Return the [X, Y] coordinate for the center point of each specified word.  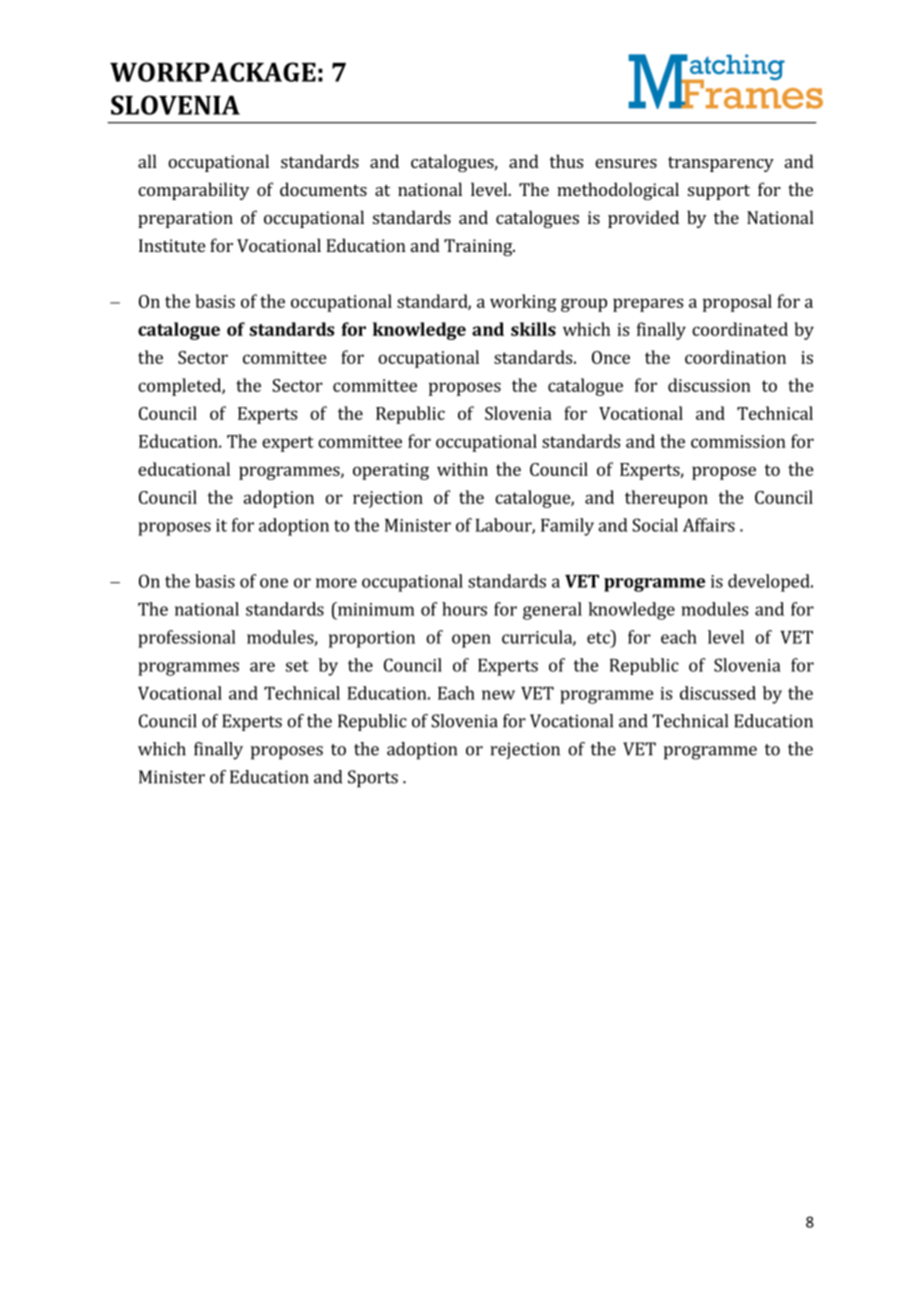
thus [566, 161]
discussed [718, 693]
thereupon [666, 499]
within [462, 469]
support [719, 192]
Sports [373, 779]
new [498, 695]
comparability [193, 191]
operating [391, 471]
